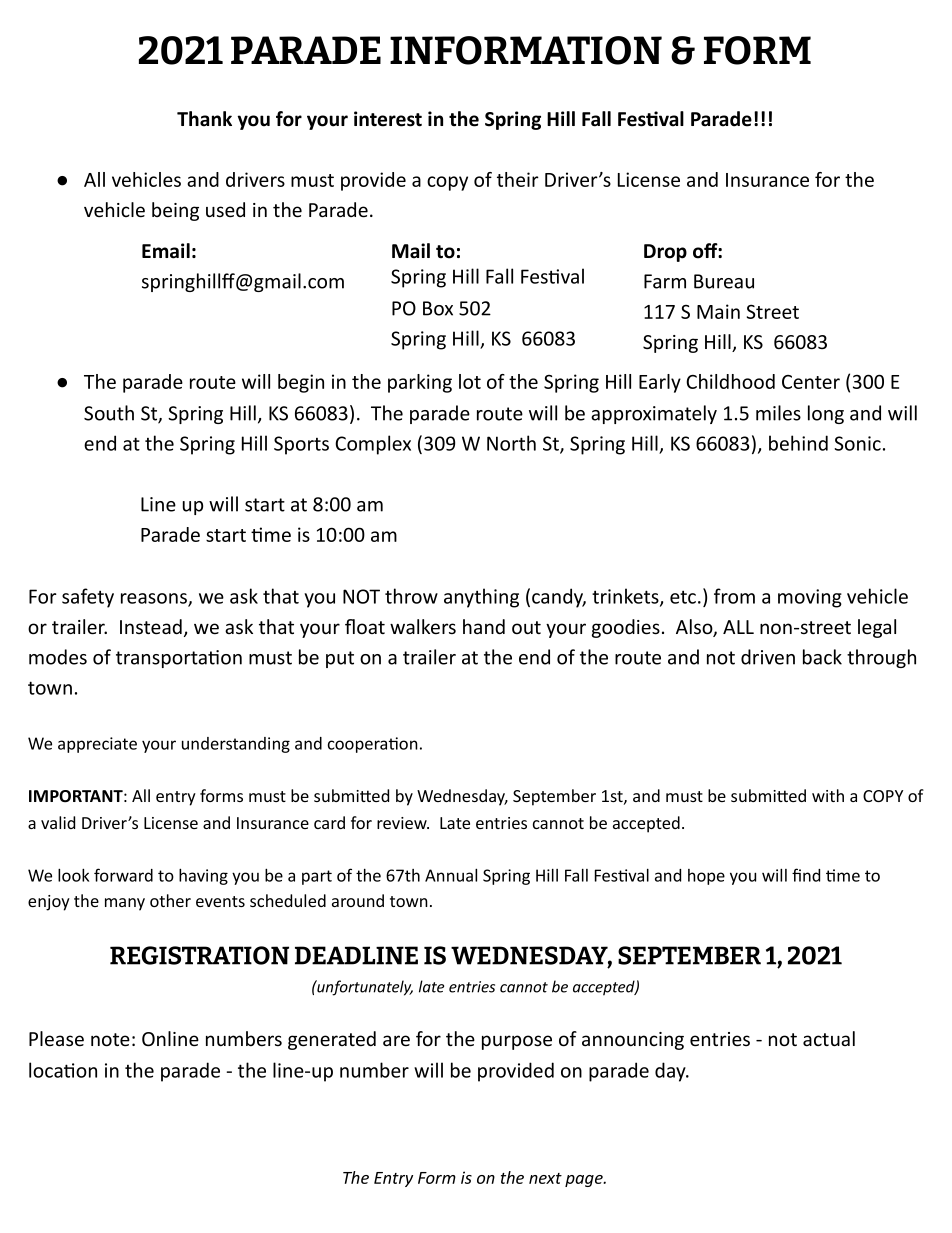 The image size is (952, 1233). I want to click on loca, so click(47, 1070).
